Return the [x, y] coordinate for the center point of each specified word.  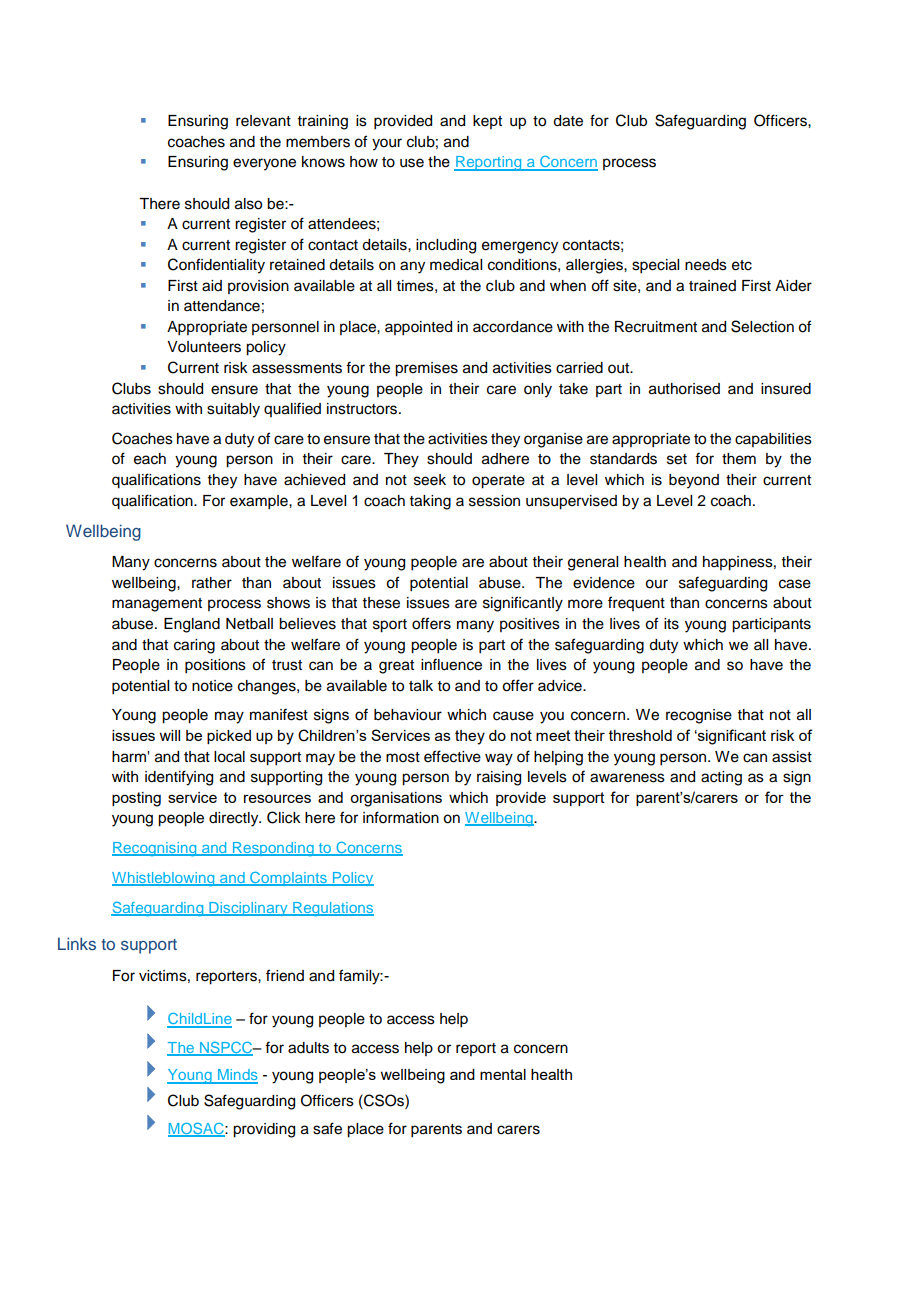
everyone [264, 164]
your [387, 144]
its [671, 624]
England [192, 625]
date [568, 121]
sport [390, 626]
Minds [236, 1076]
